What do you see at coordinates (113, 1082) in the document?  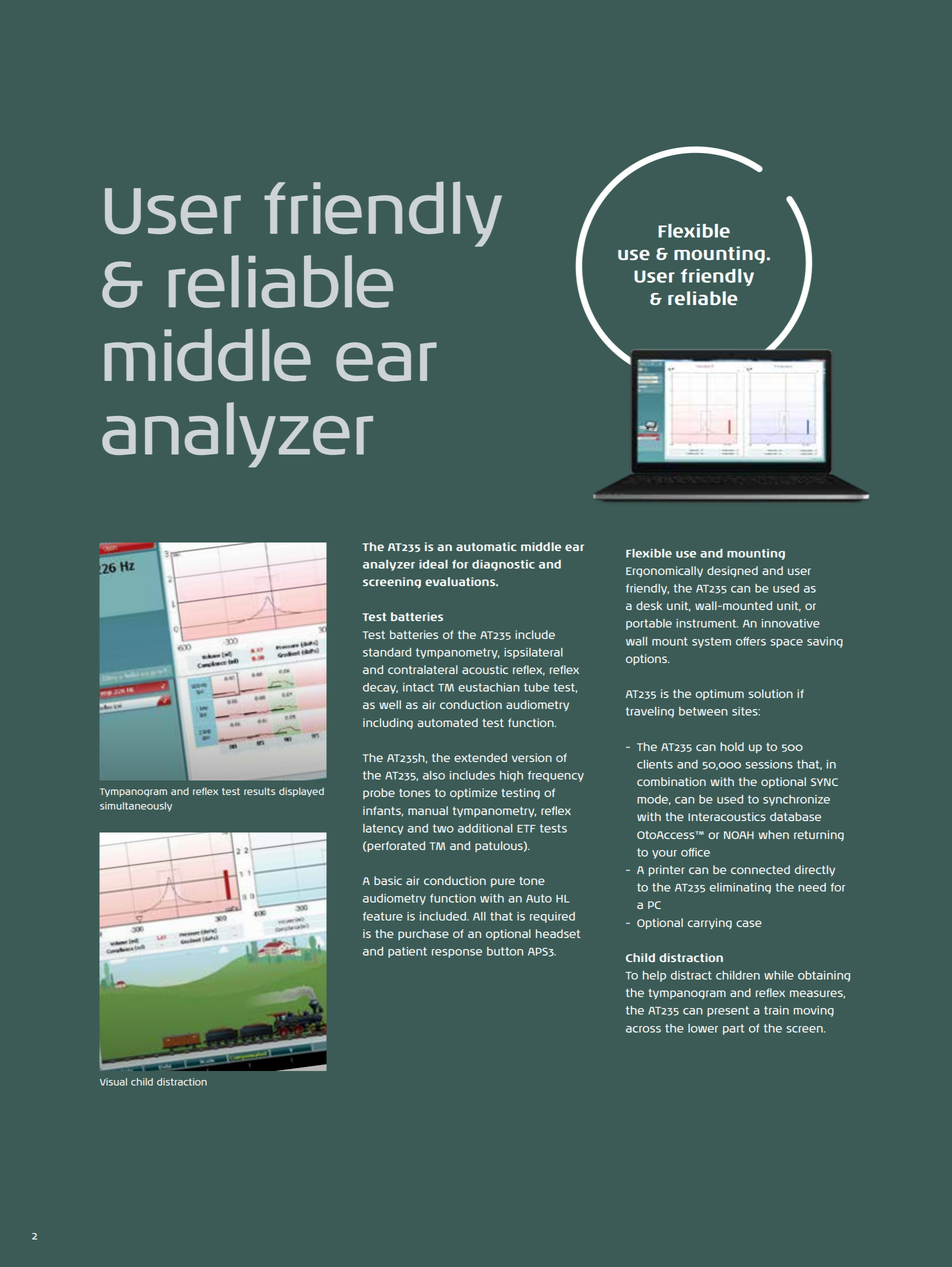 I see `Visual` at bounding box center [113, 1082].
